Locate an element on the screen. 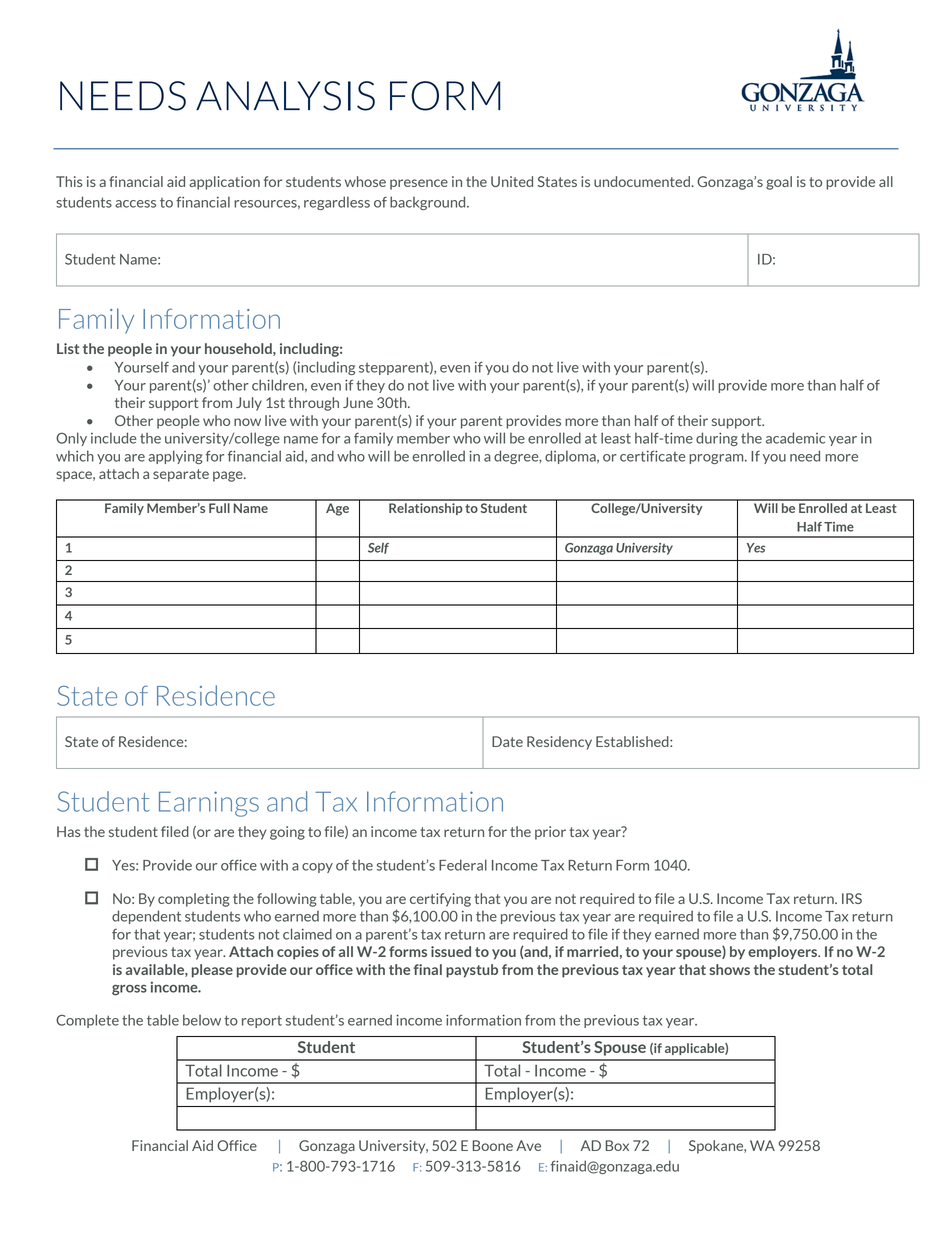 This screenshot has width=952, height=1233. Earnings is located at coordinates (209, 804).
